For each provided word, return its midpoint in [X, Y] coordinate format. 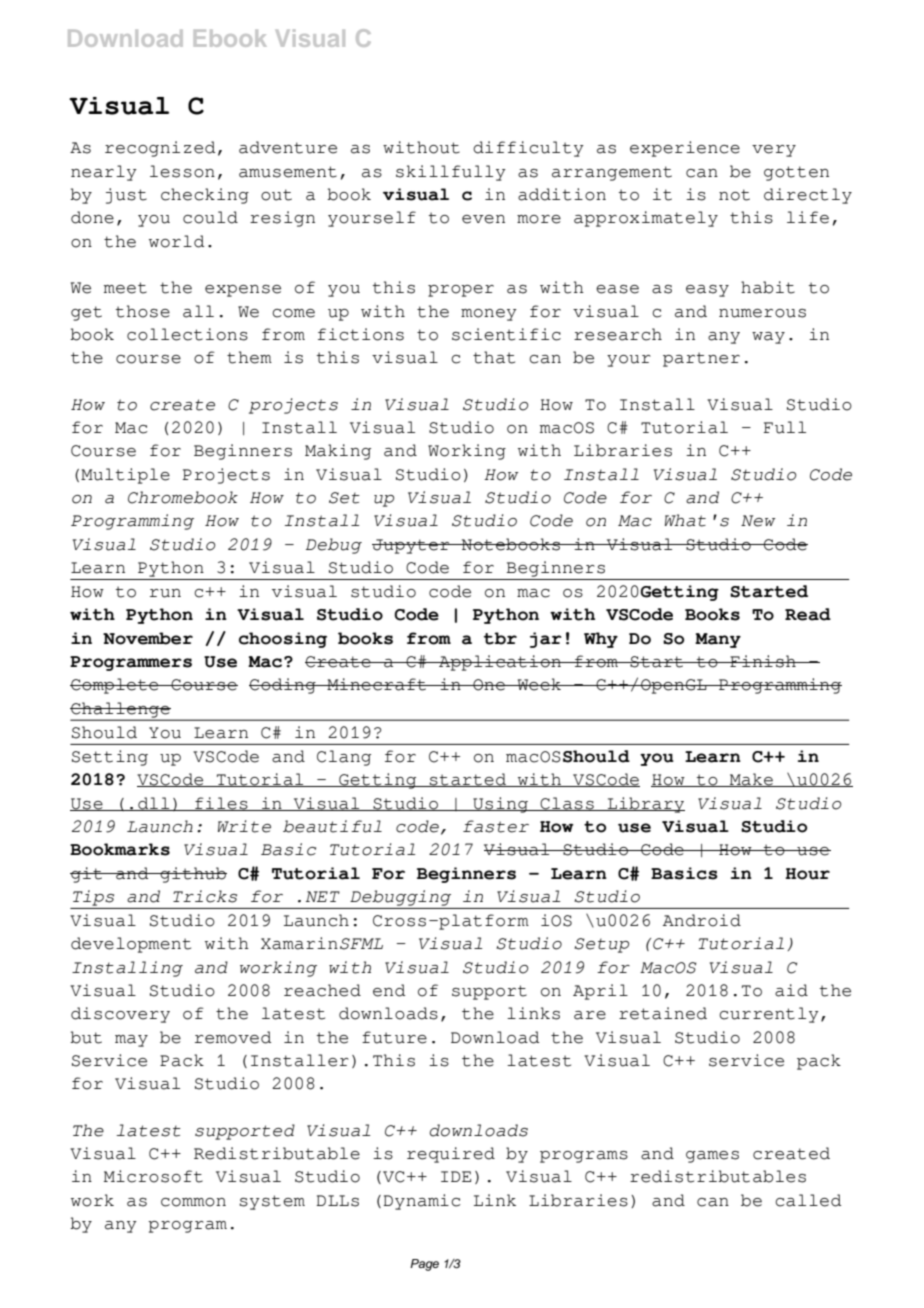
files [221, 804]
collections [187, 334]
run [165, 593]
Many [718, 640]
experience [685, 149]
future [394, 1037]
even [483, 219]
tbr [500, 638]
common [193, 1202]
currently [769, 1015]
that [494, 357]
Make [751, 780]
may [131, 1041]
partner [701, 359]
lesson [182, 171]
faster [496, 826]
